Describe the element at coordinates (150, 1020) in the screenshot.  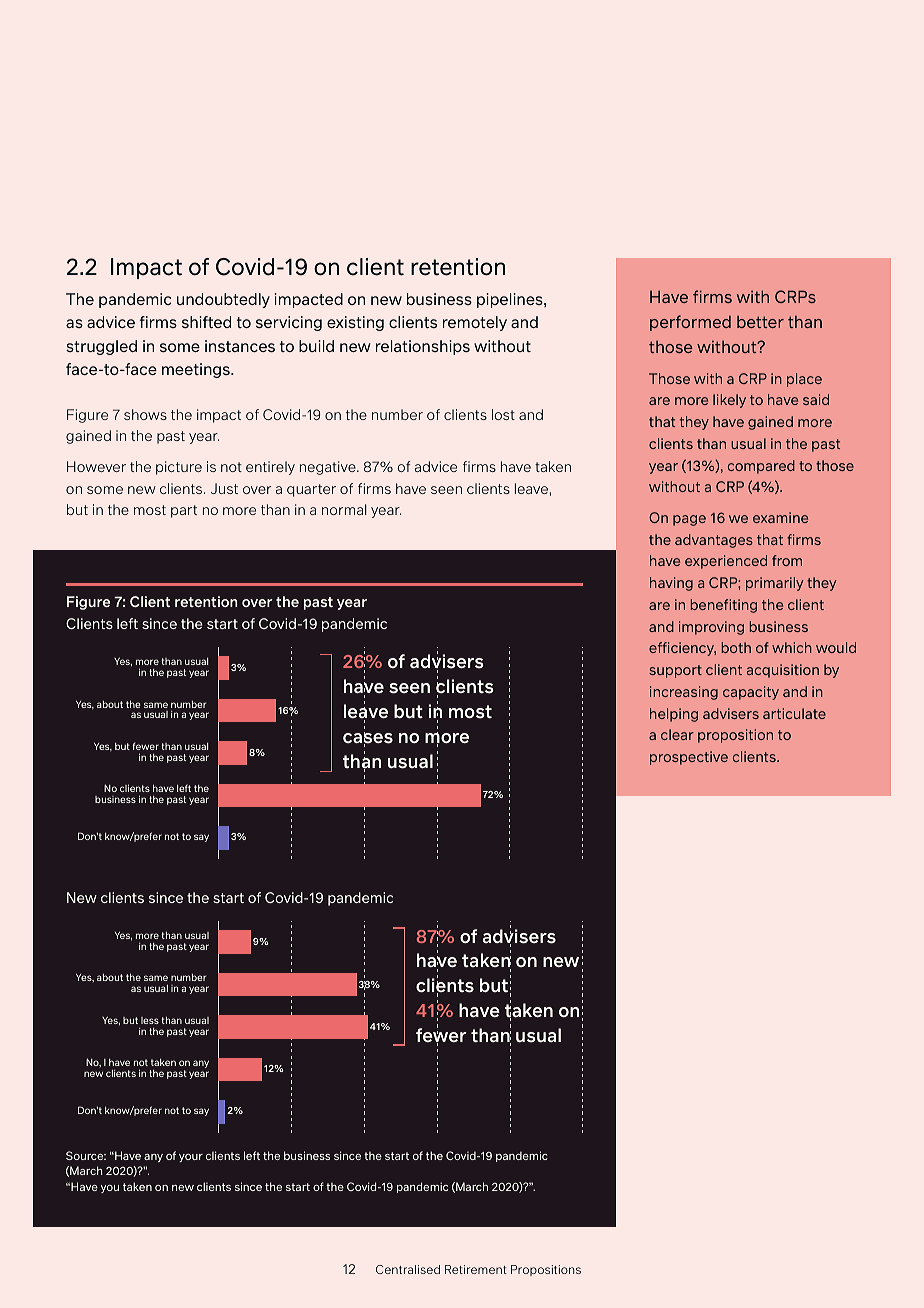
I see `less` at that location.
